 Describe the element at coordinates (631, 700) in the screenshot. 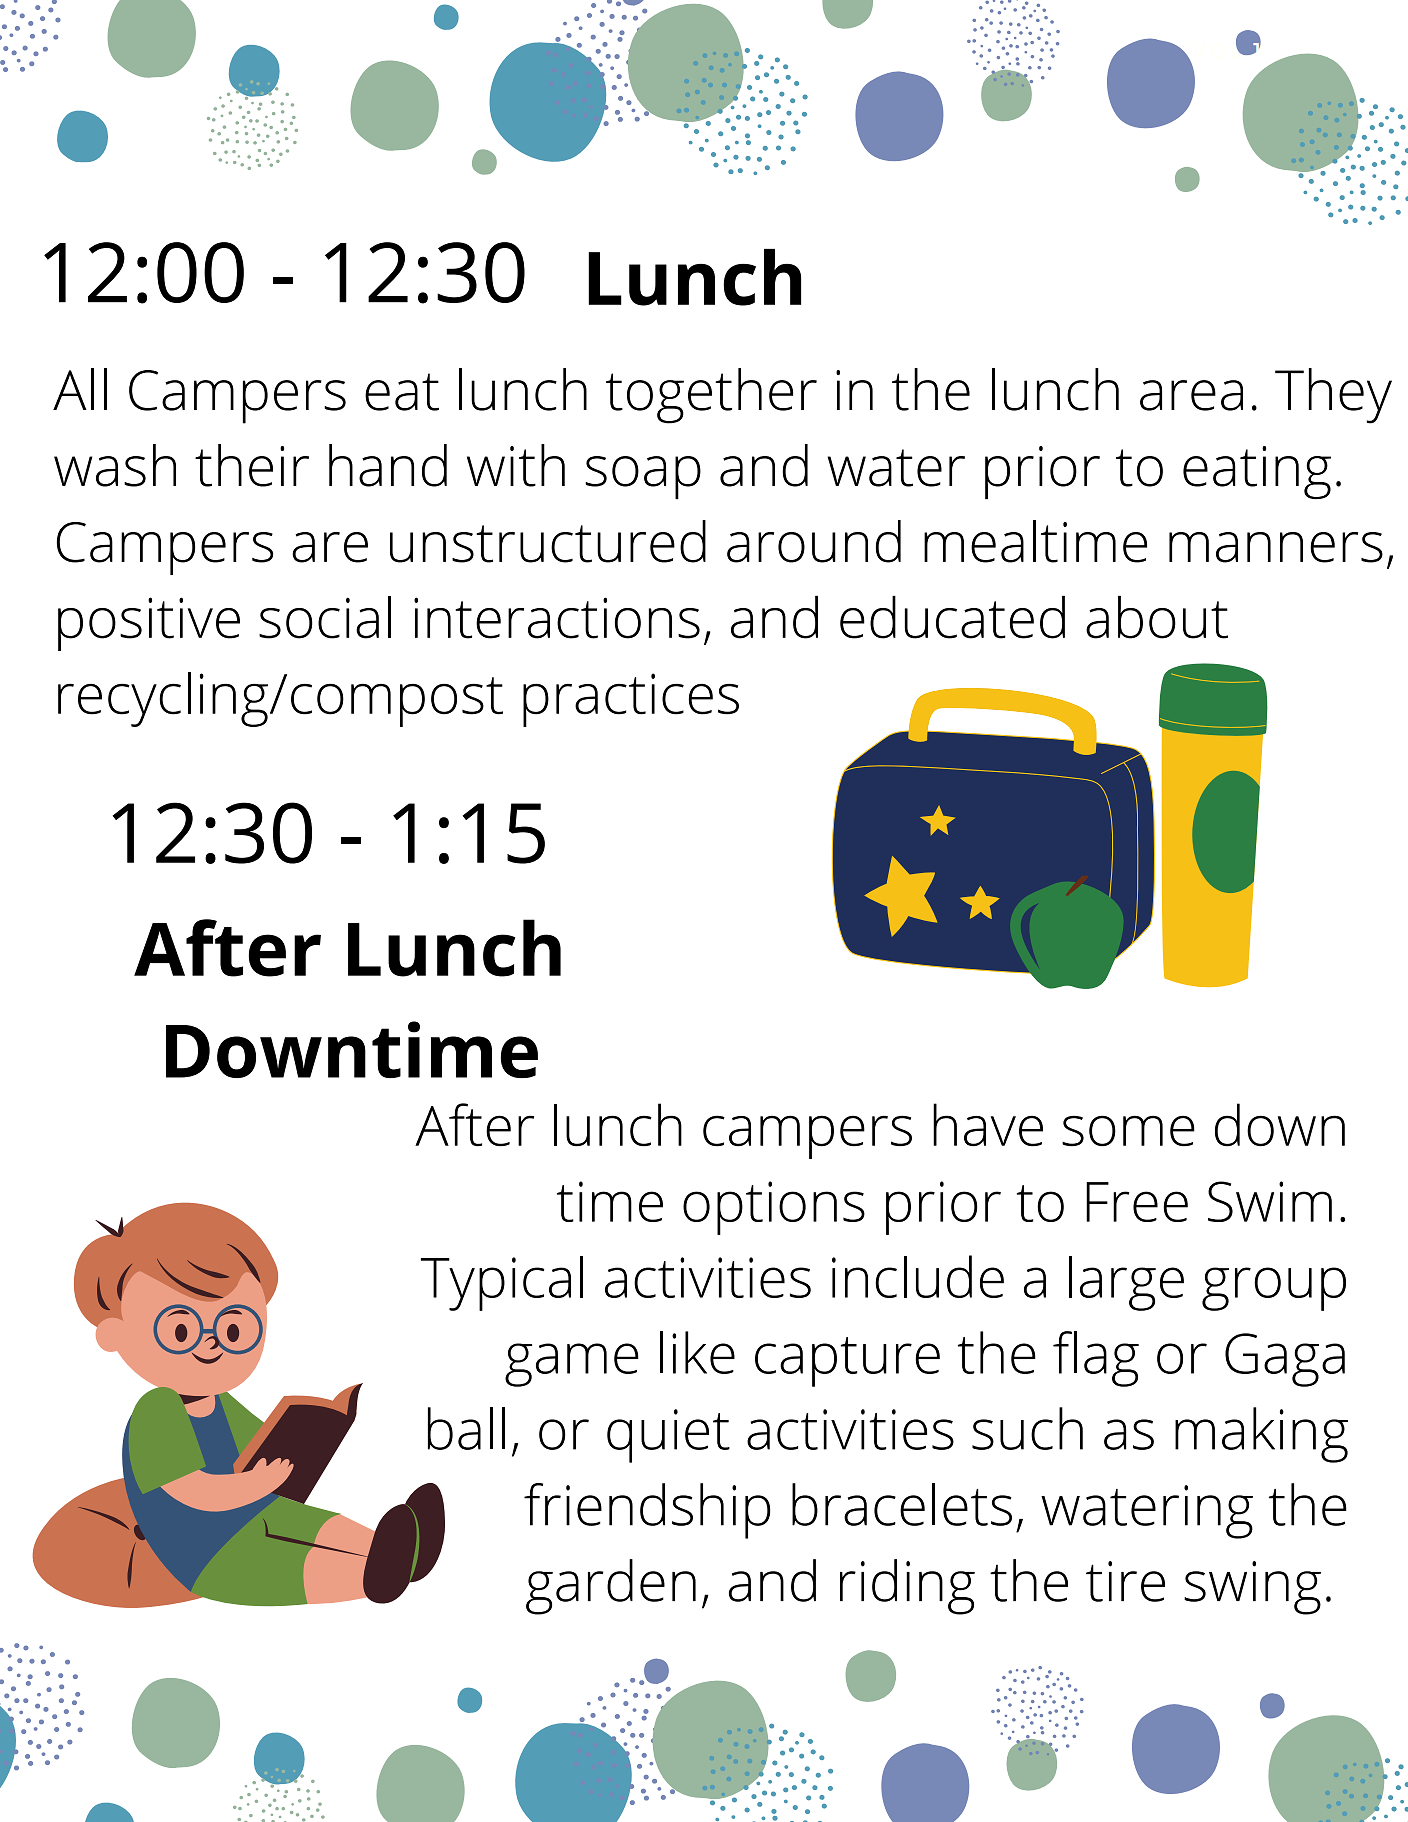

I see `practices` at that location.
